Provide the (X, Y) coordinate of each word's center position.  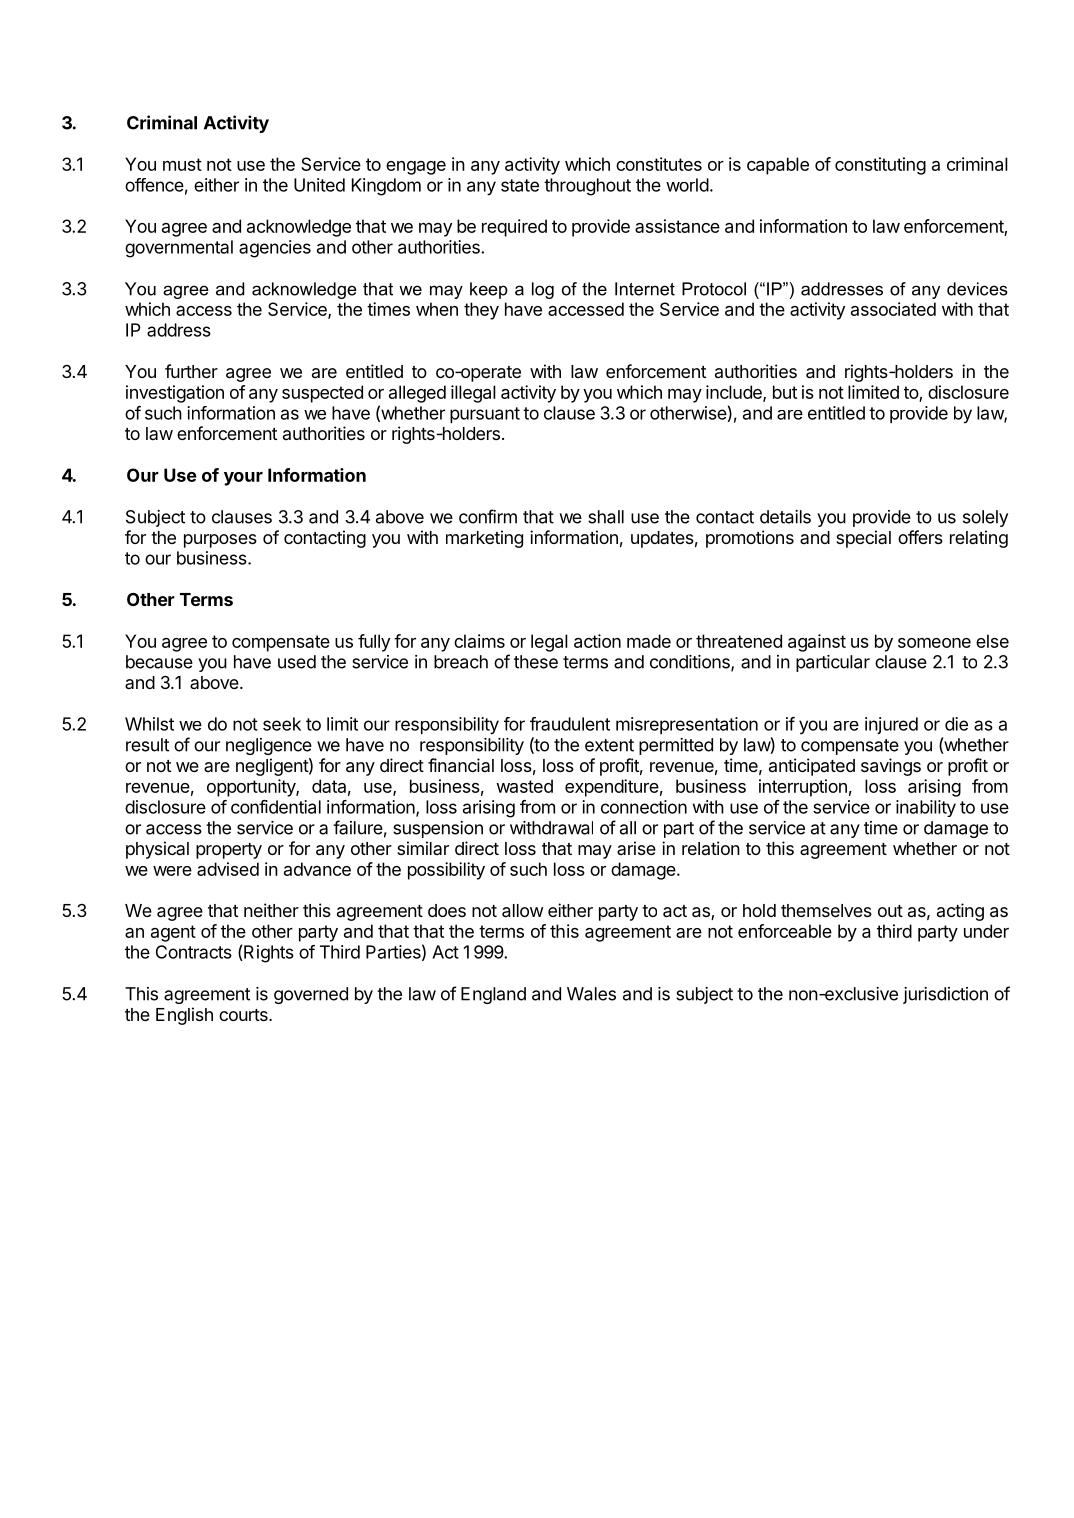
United (319, 185)
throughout (587, 187)
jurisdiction (945, 995)
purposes (220, 541)
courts (244, 1015)
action (597, 641)
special (863, 539)
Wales (591, 994)
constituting (880, 166)
